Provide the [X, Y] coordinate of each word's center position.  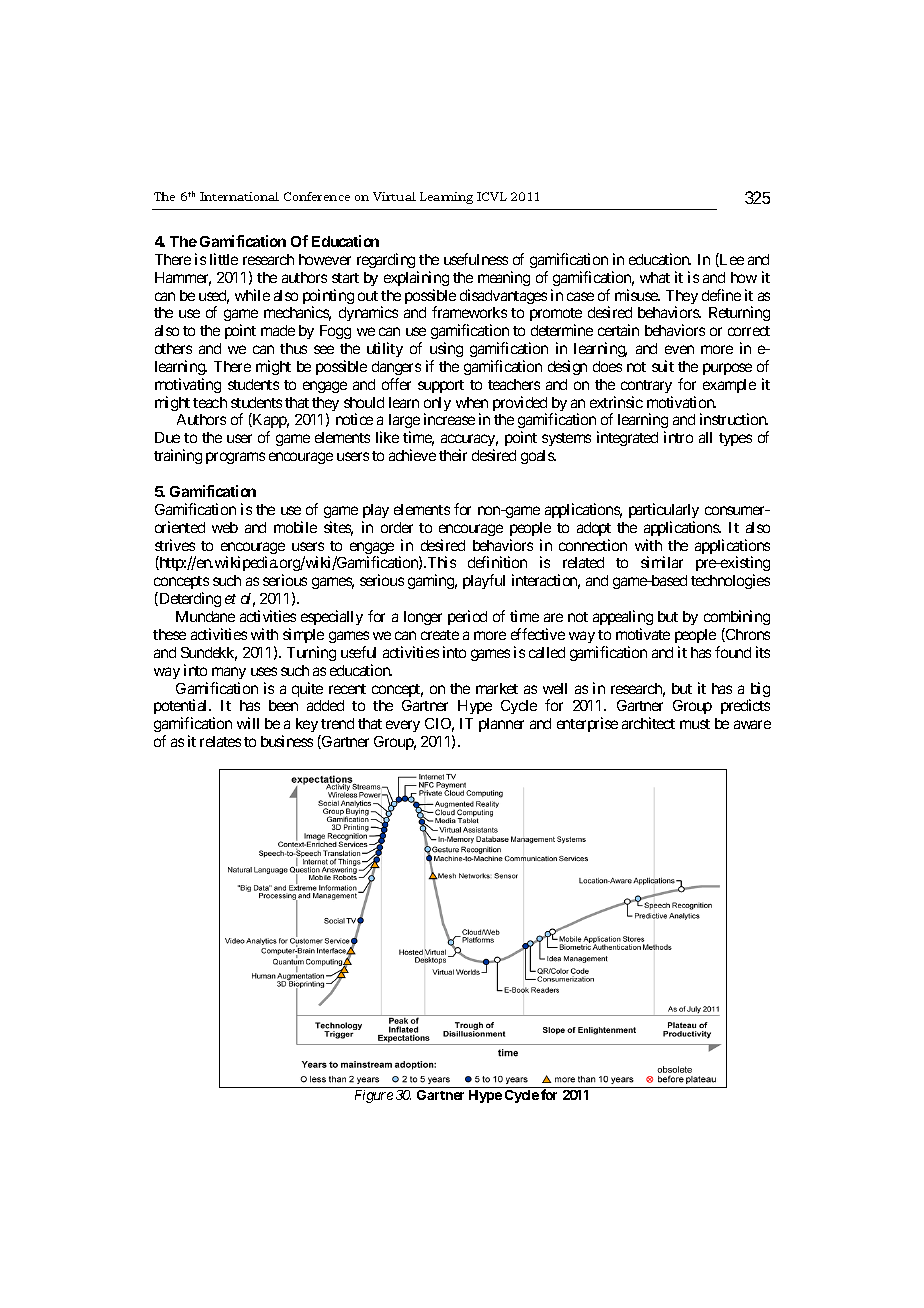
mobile [295, 527]
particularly [664, 510]
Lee [731, 260]
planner [501, 725]
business [287, 741]
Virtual [394, 196]
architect [648, 723]
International [239, 196]
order [397, 527]
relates [220, 741]
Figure [374, 1096]
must [695, 724]
